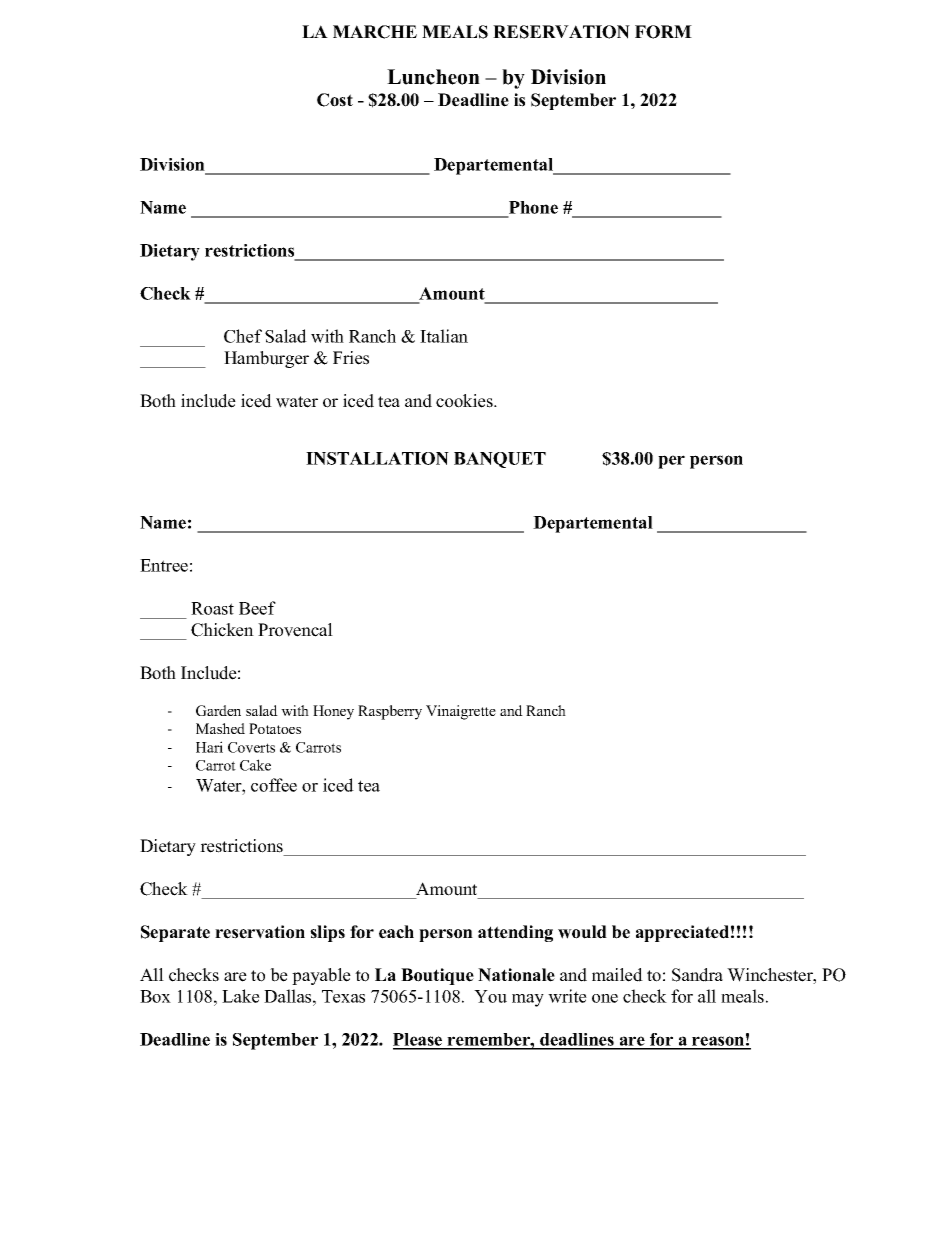  Describe the element at coordinates (241, 996) in the document. I see `Lake` at that location.
